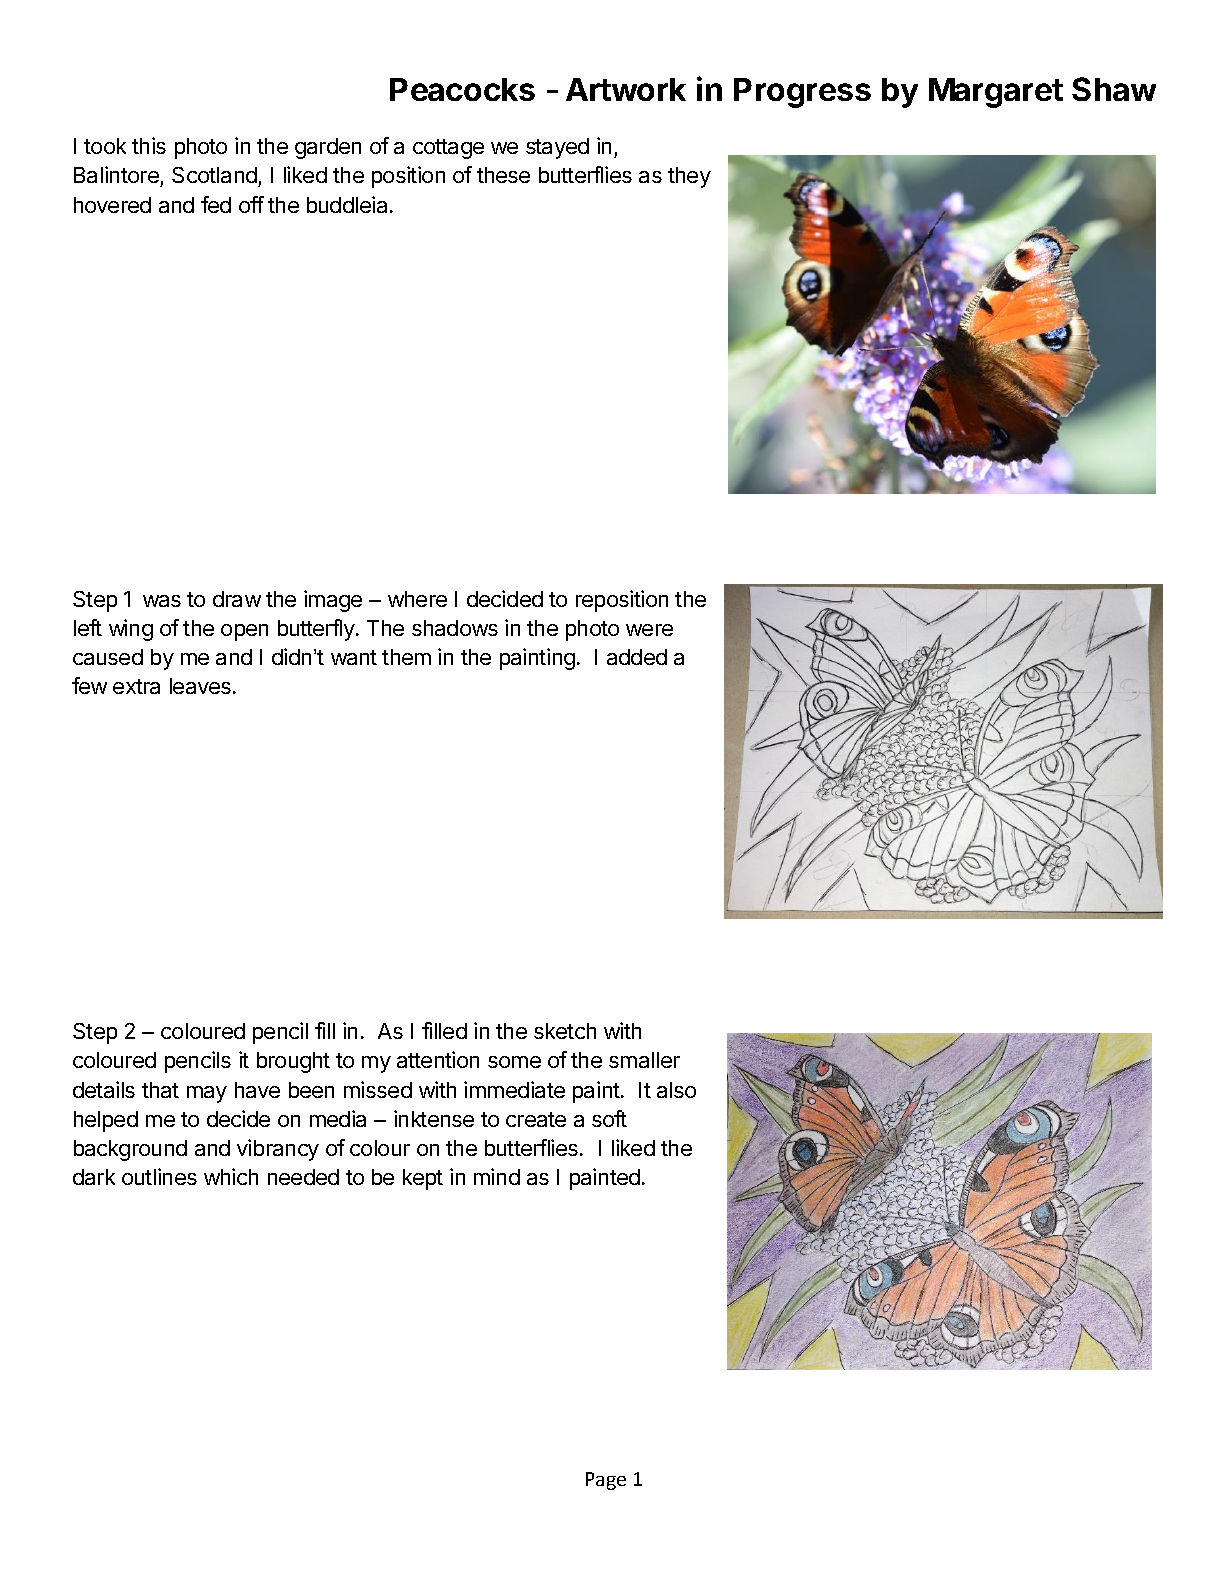 The width and height of the screenshot is (1228, 1590). Describe the element at coordinates (606, 1481) in the screenshot. I see `Page` at that location.
